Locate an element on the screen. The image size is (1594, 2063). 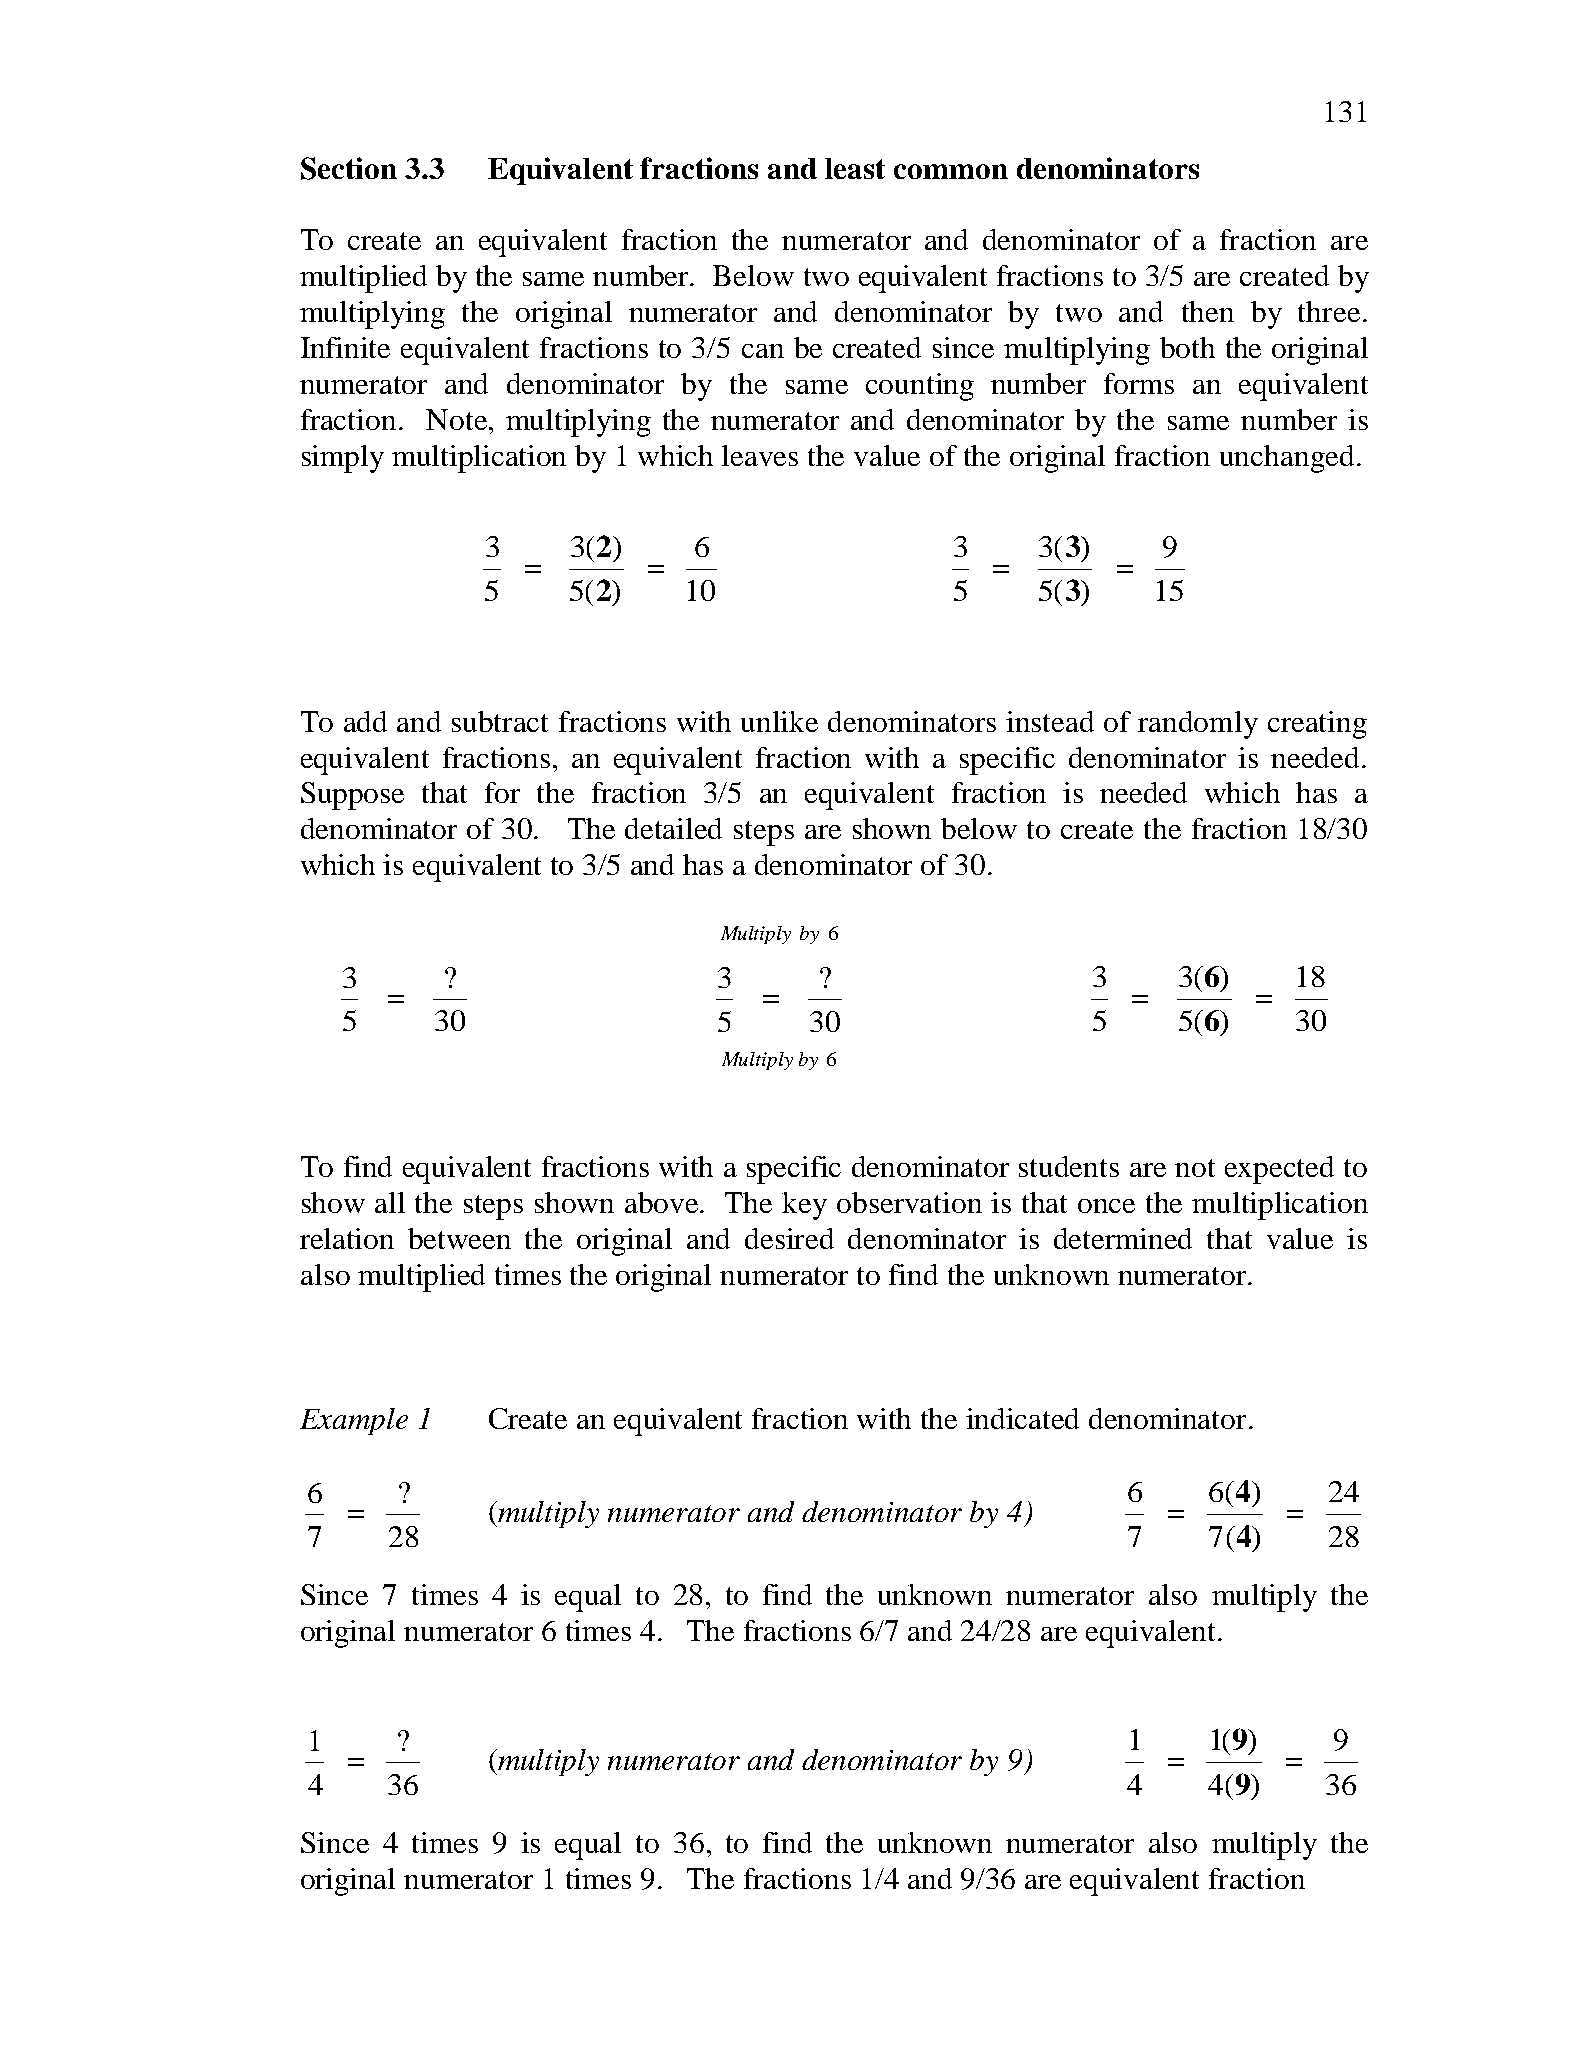
unlike is located at coordinates (779, 721).
